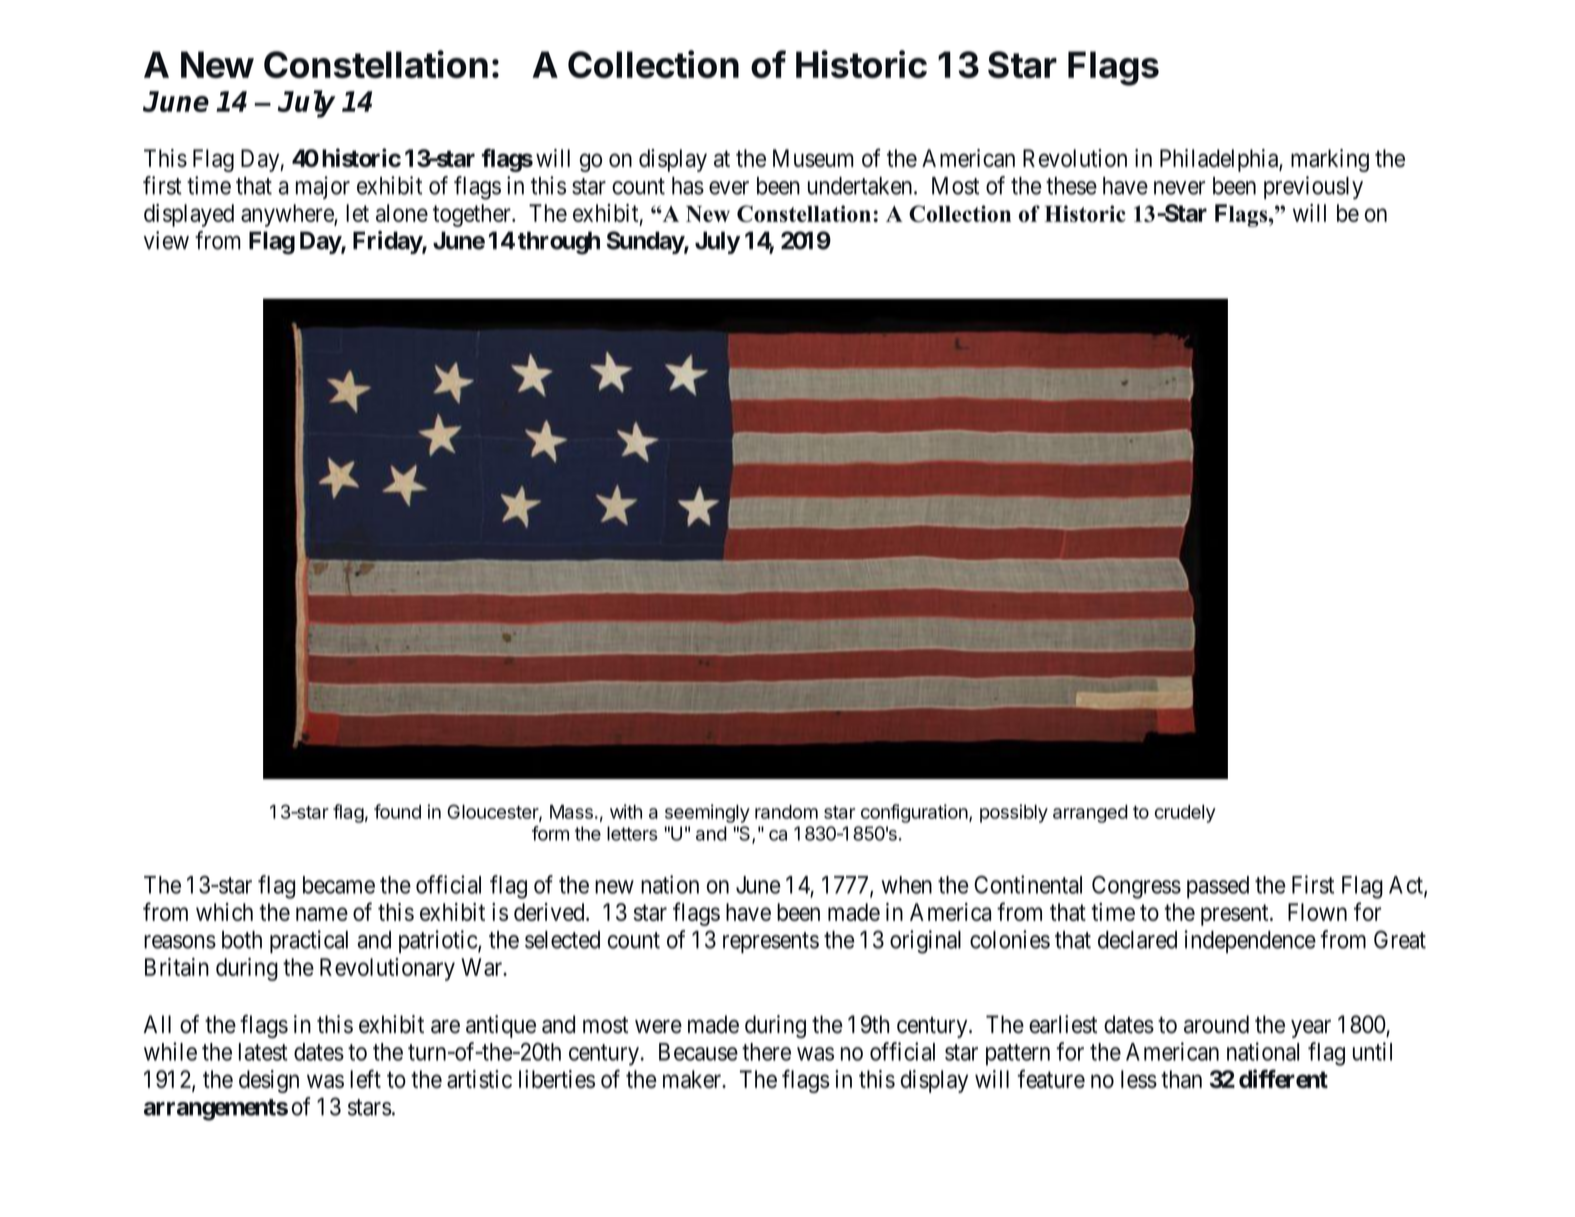 Image resolution: width=1575 pixels, height=1217 pixels. What do you see at coordinates (813, 158) in the screenshot?
I see `Museum` at bounding box center [813, 158].
